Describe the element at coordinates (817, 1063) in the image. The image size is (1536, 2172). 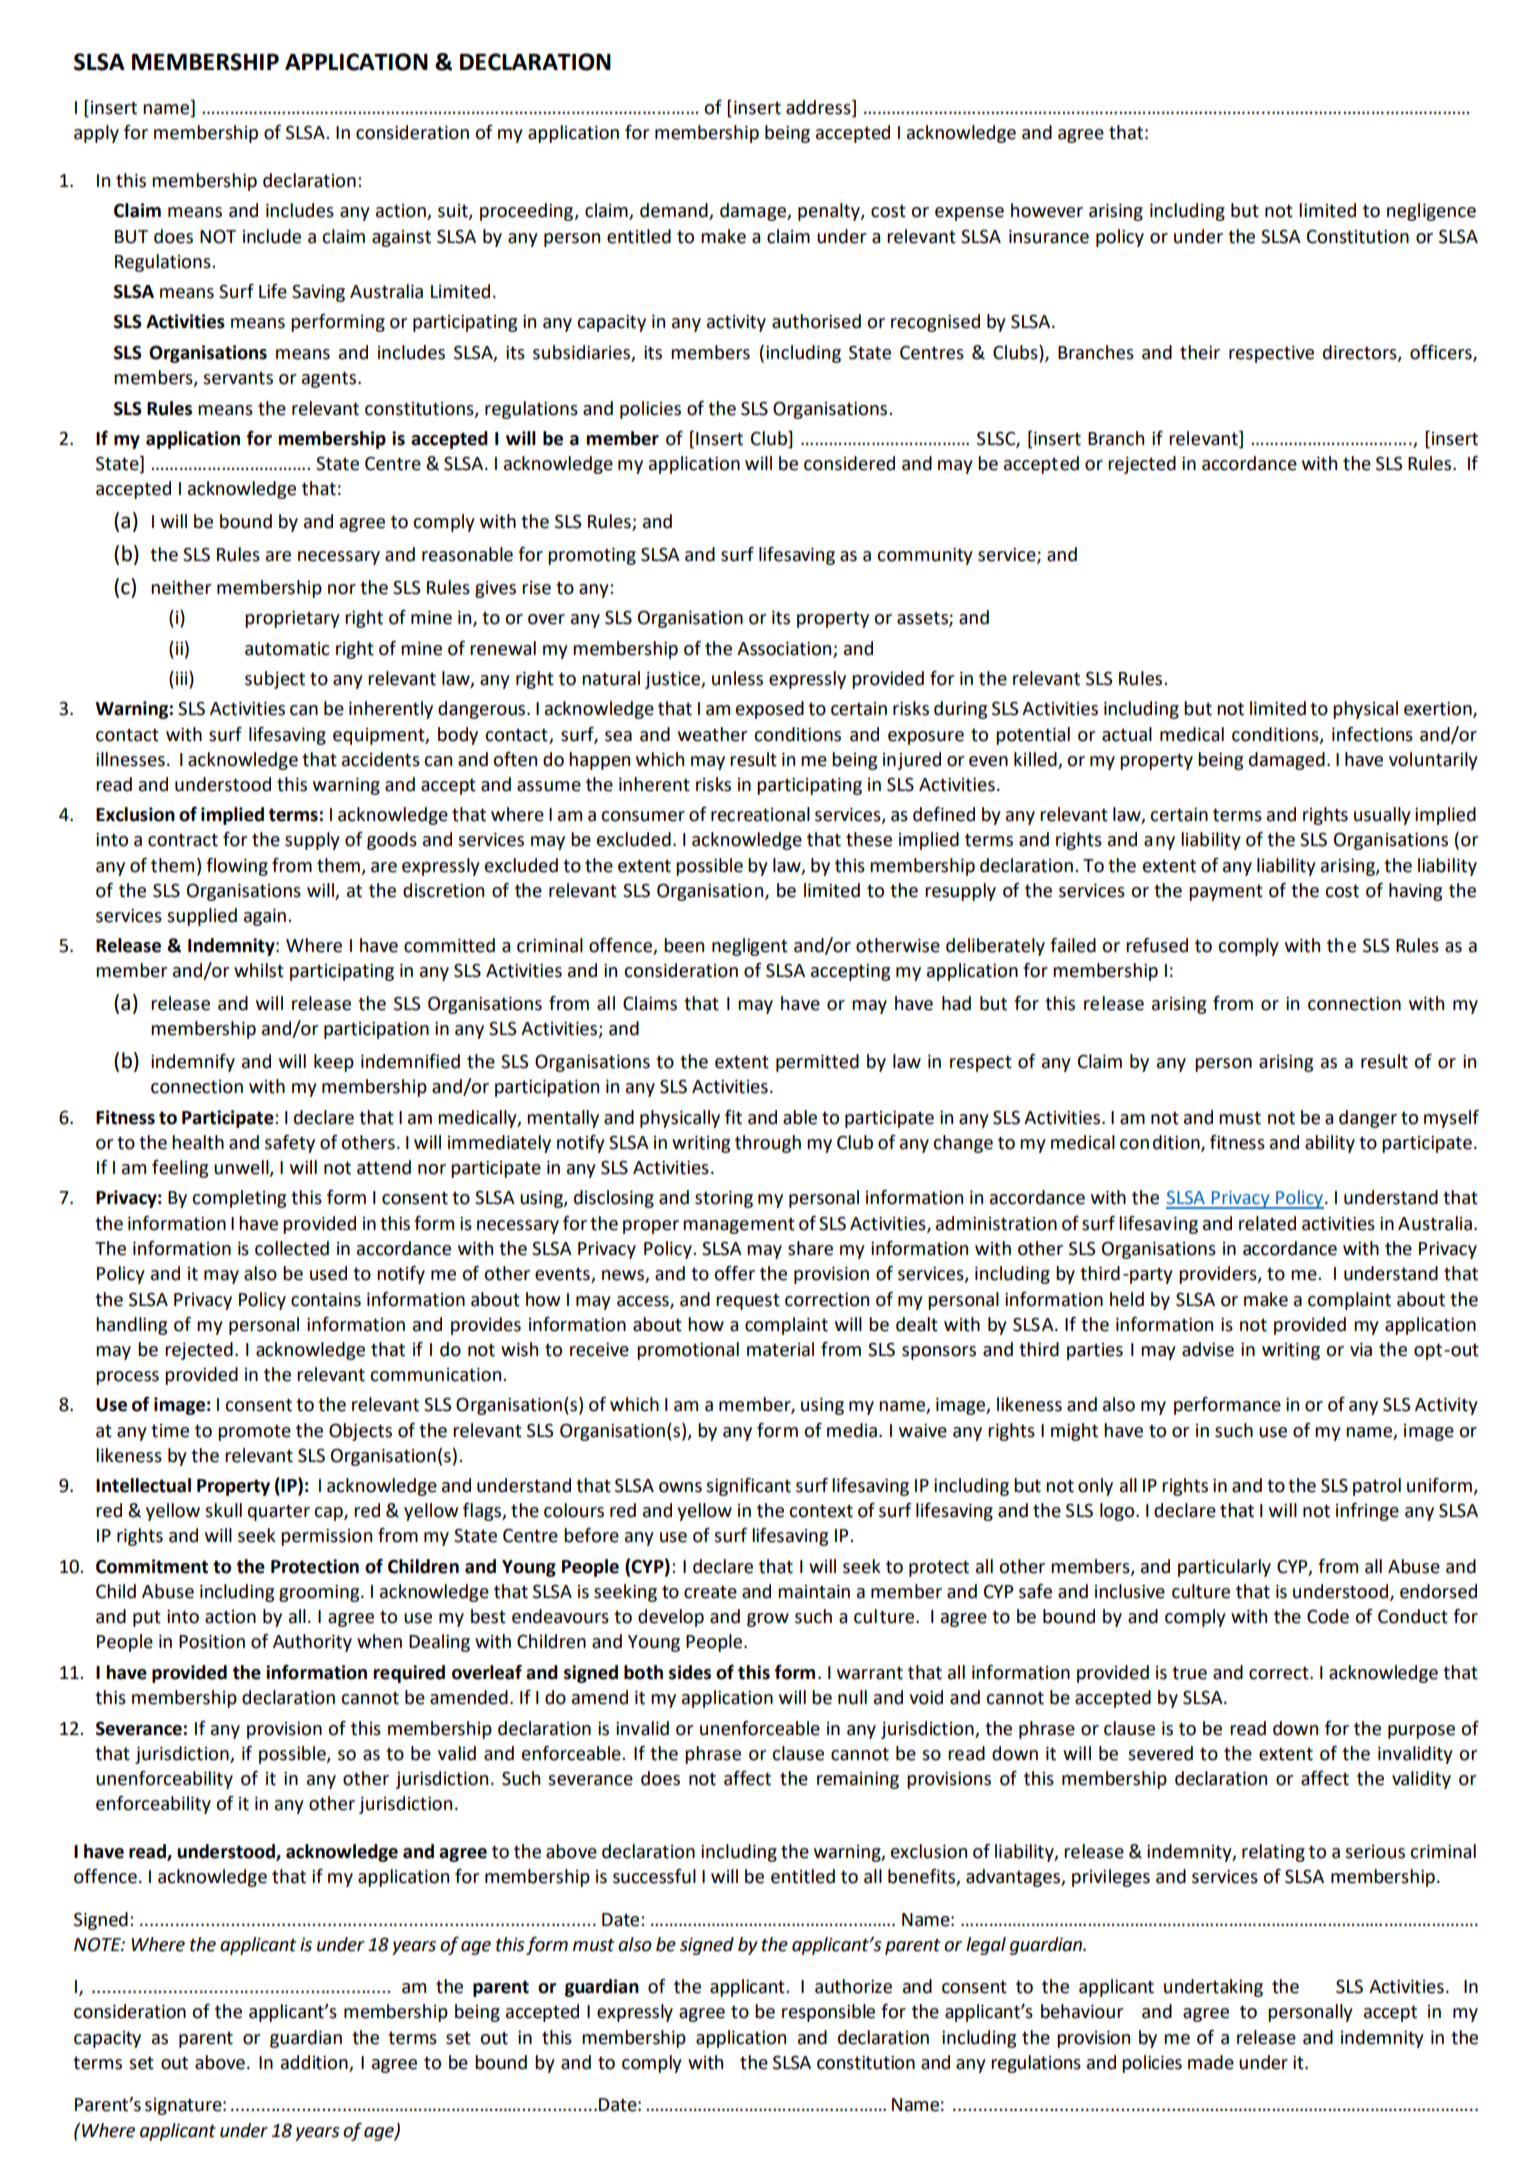
I see `permitted` at that location.
